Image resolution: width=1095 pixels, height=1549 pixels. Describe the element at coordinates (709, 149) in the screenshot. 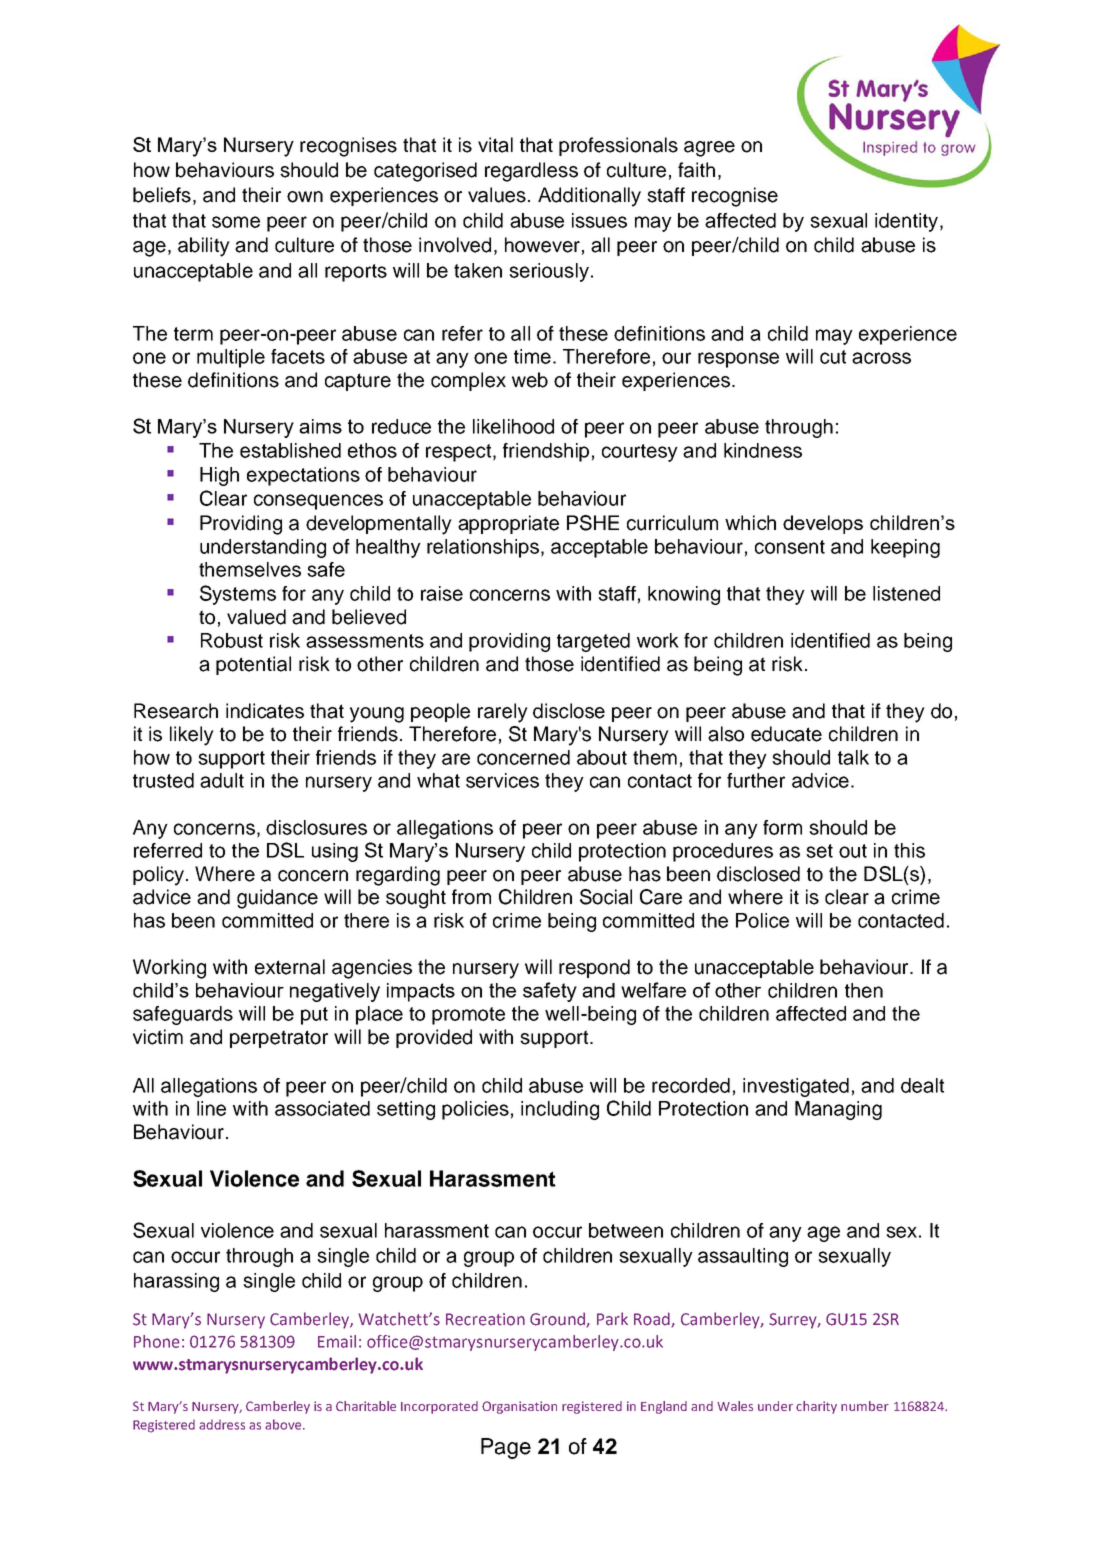

I see `agree` at that location.
